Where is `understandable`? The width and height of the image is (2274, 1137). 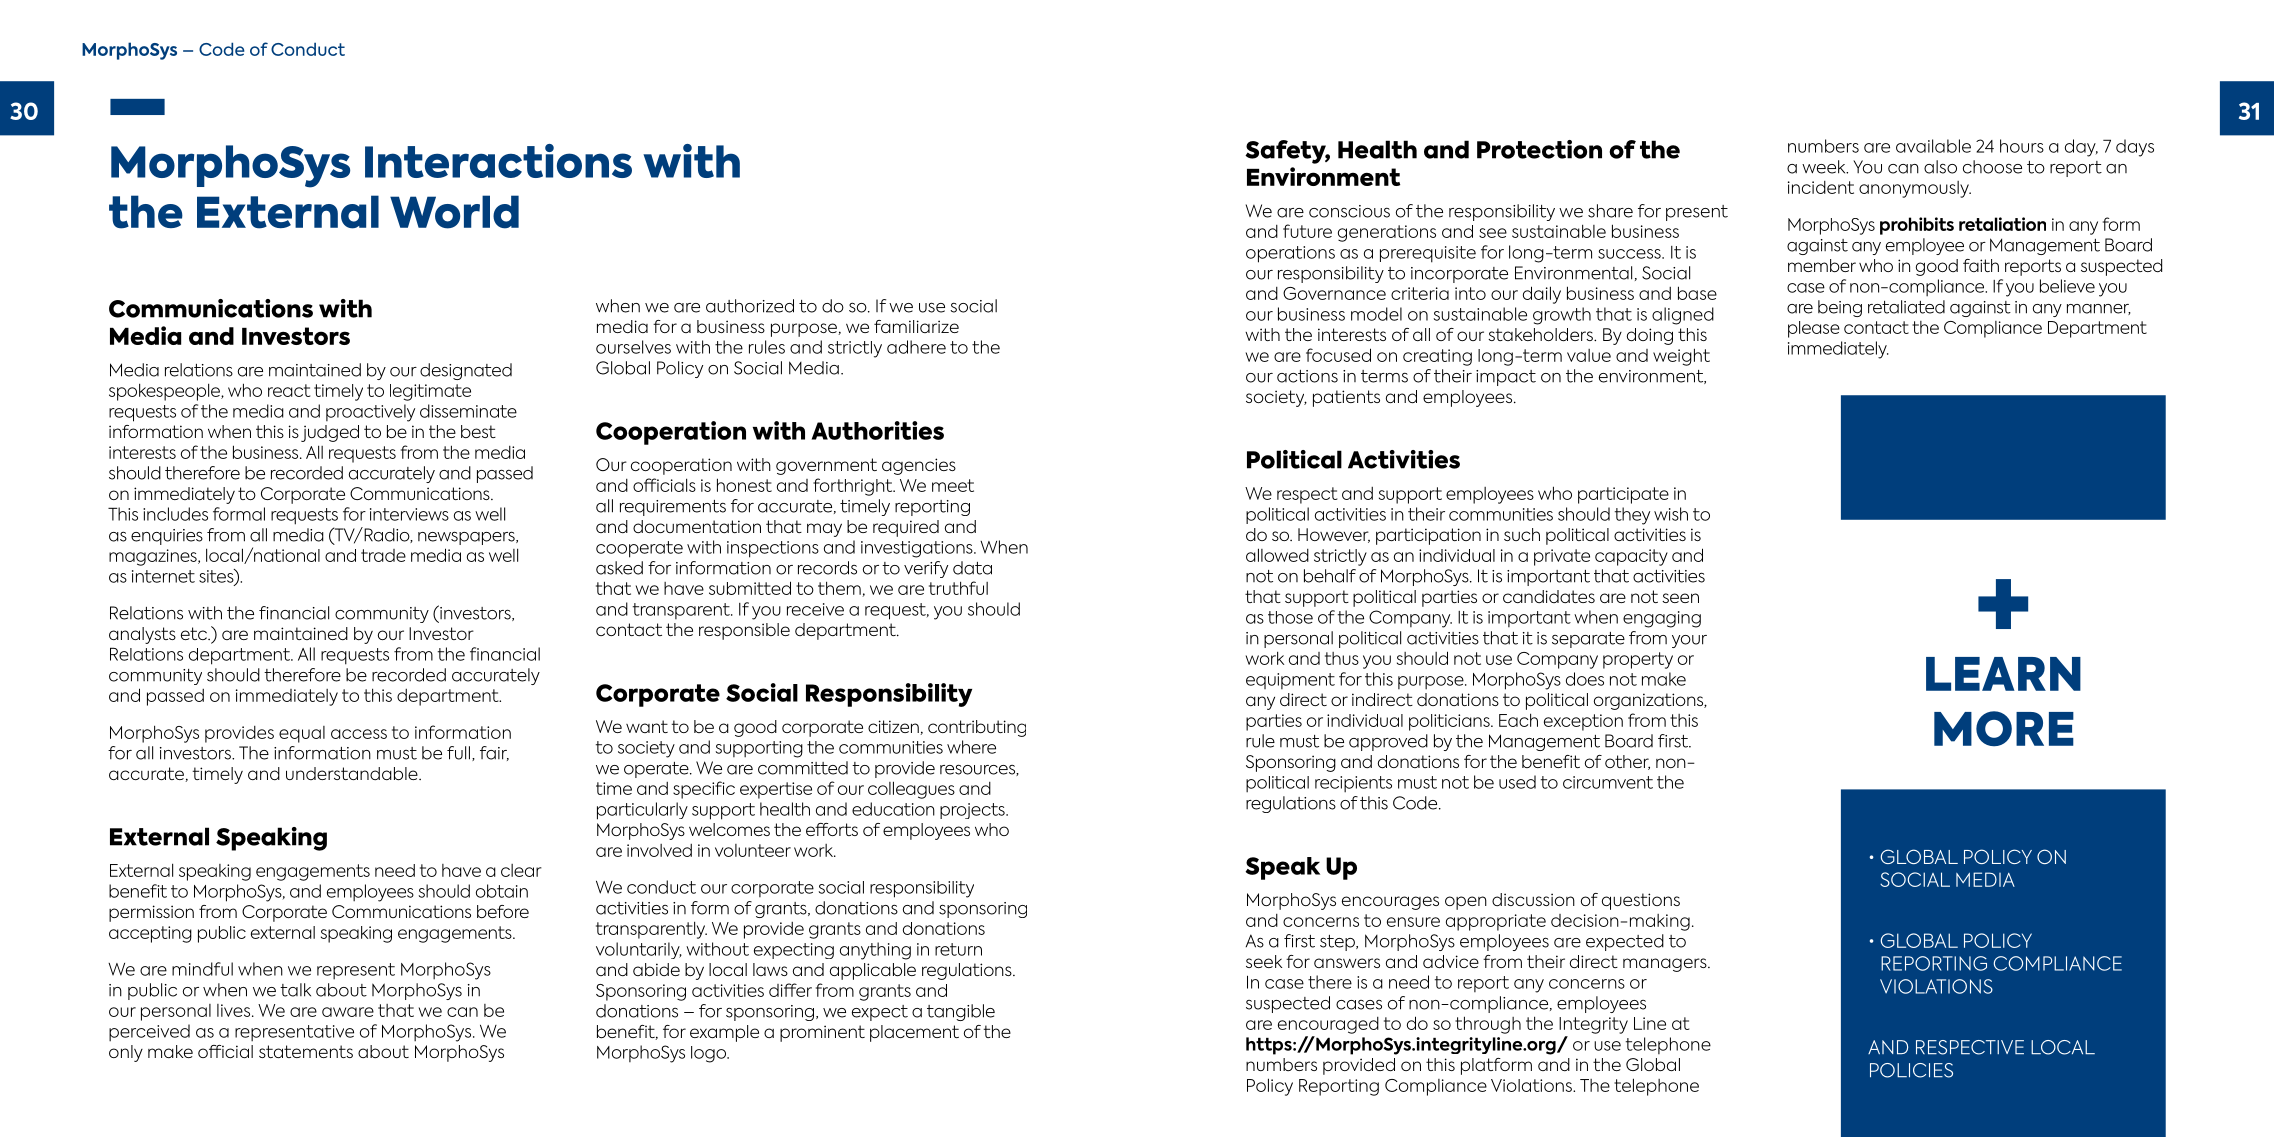 understandable is located at coordinates (353, 774).
